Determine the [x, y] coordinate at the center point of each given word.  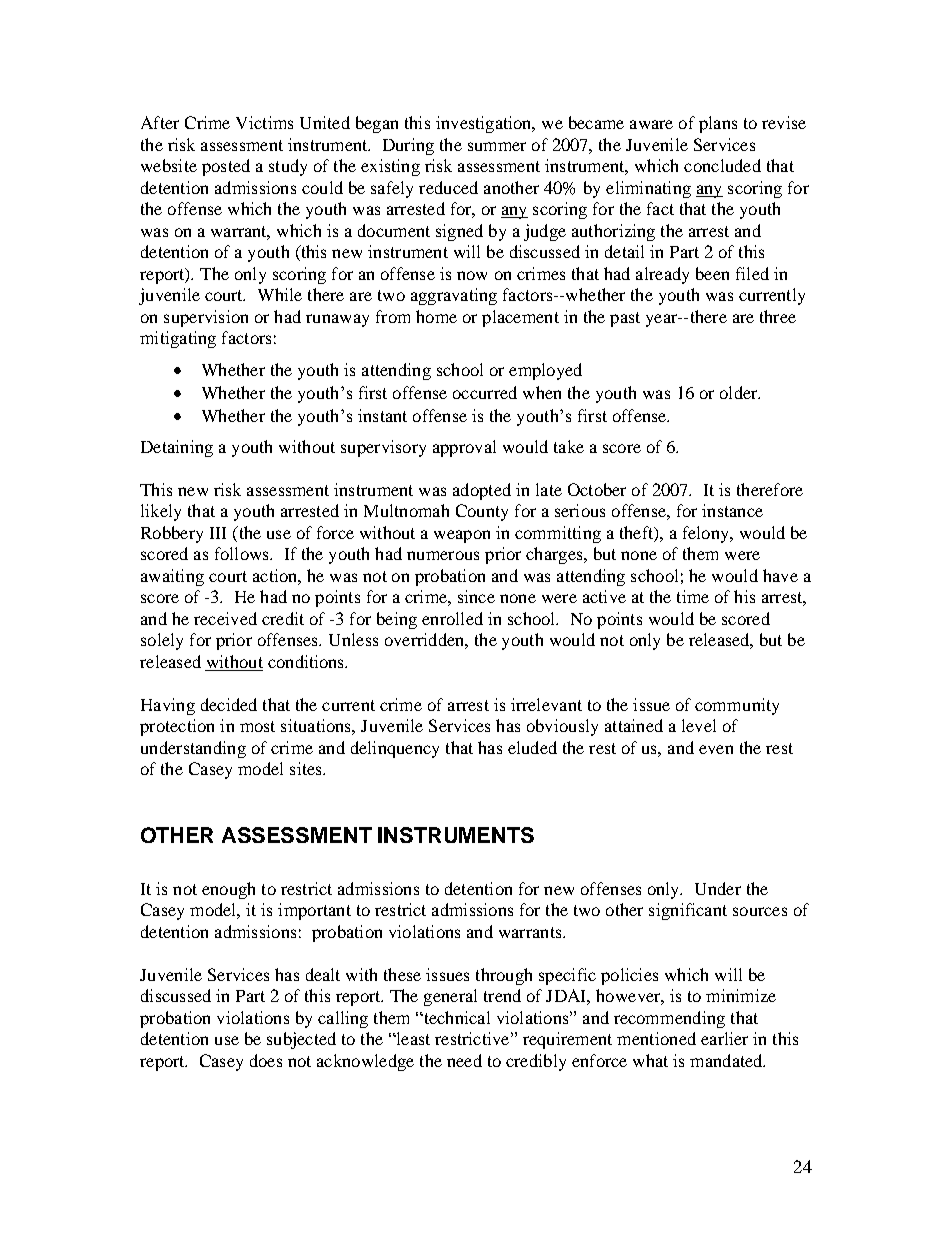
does [266, 1060]
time [693, 596]
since [476, 596]
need [464, 1060]
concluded [722, 165]
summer [497, 146]
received [225, 618]
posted [226, 167]
